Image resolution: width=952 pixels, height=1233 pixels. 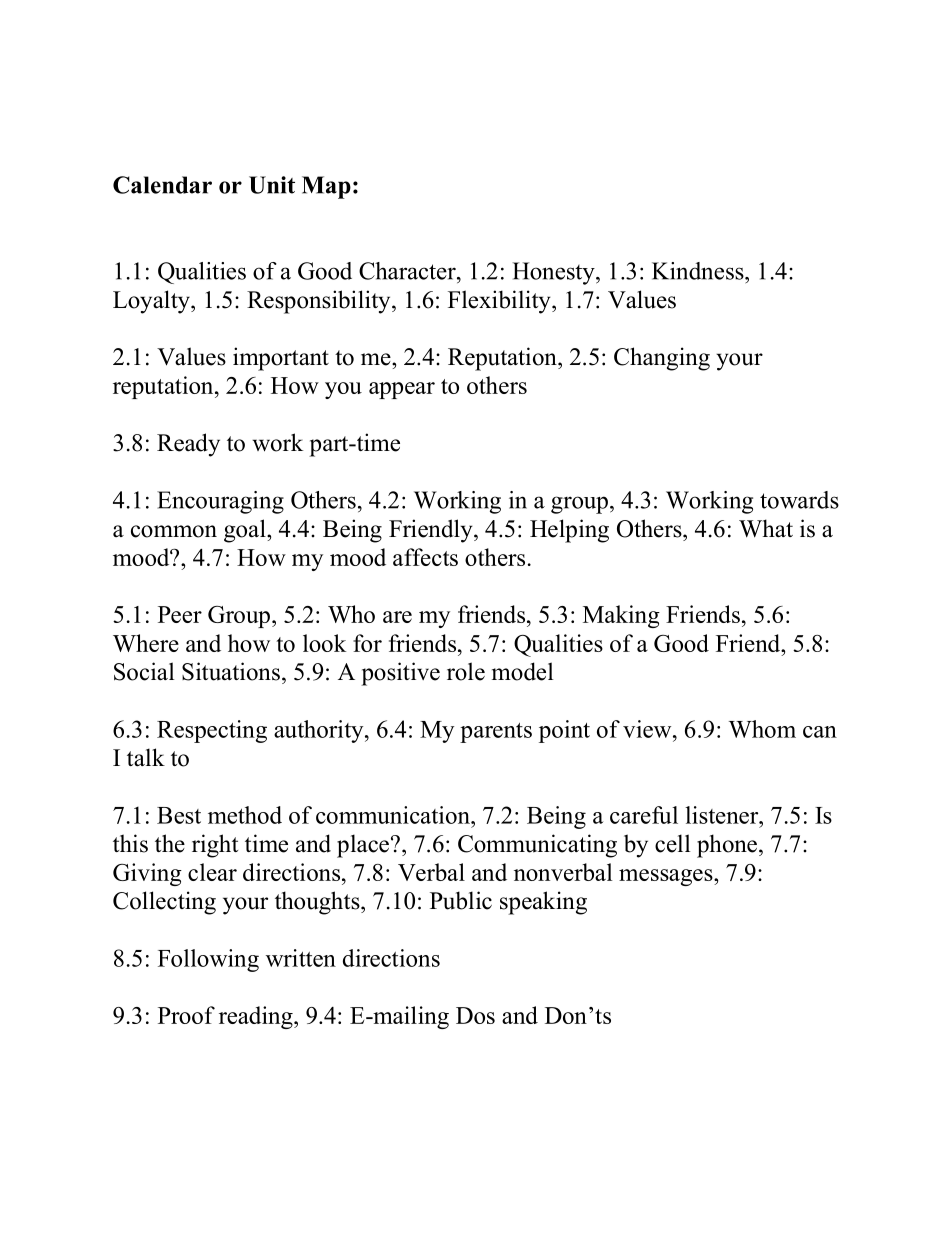 What do you see at coordinates (272, 185) in the screenshot?
I see `Unit` at bounding box center [272, 185].
